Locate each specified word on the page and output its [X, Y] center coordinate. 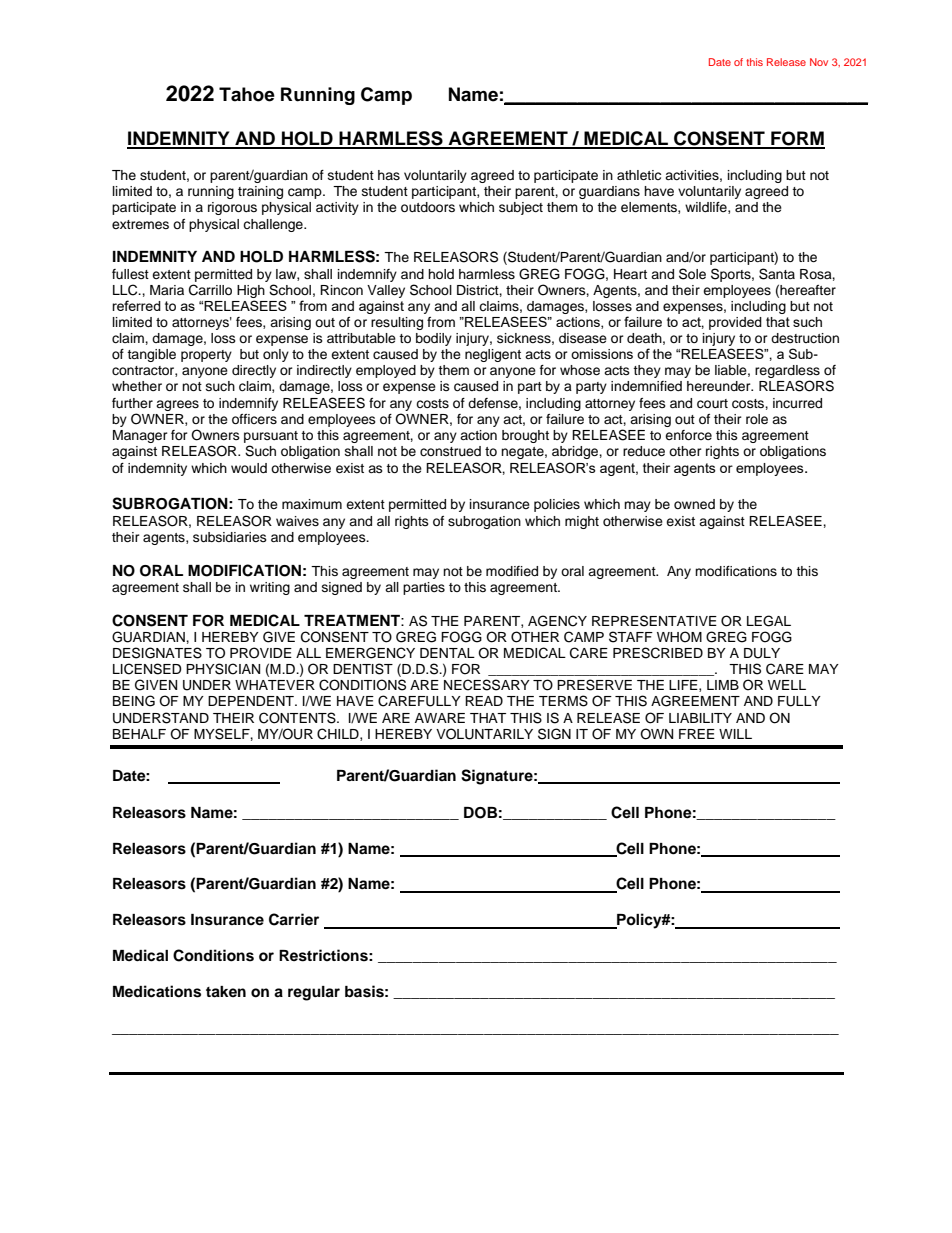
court [712, 404]
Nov [819, 62]
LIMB [723, 685]
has [389, 175]
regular [314, 993]
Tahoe [247, 94]
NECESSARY [487, 685]
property [206, 356]
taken [226, 992]
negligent [493, 355]
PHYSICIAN [223, 669]
